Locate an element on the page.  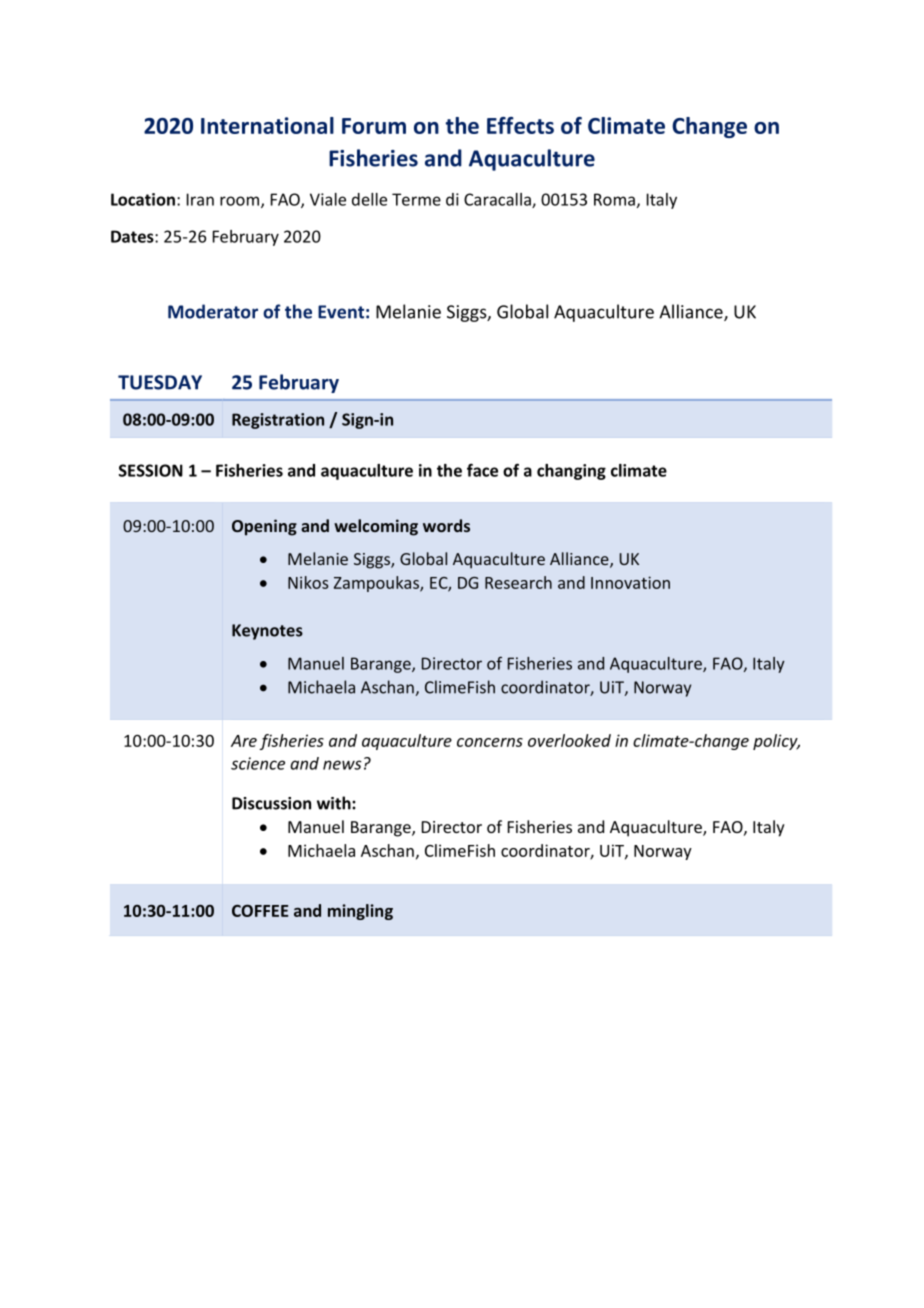
Roma is located at coordinates (614, 199).
